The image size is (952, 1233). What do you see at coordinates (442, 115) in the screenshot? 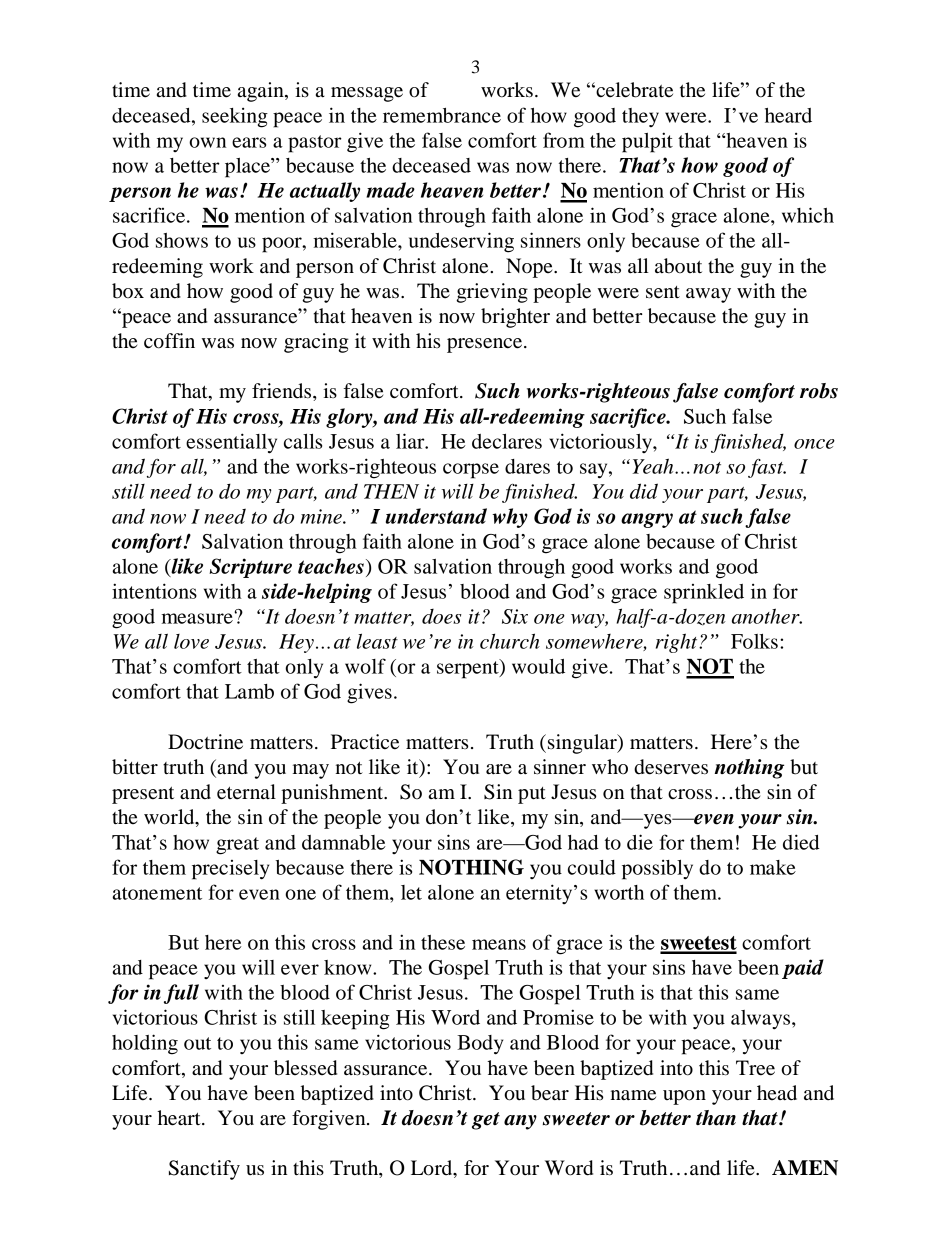
I see `remembrance` at bounding box center [442, 115].
